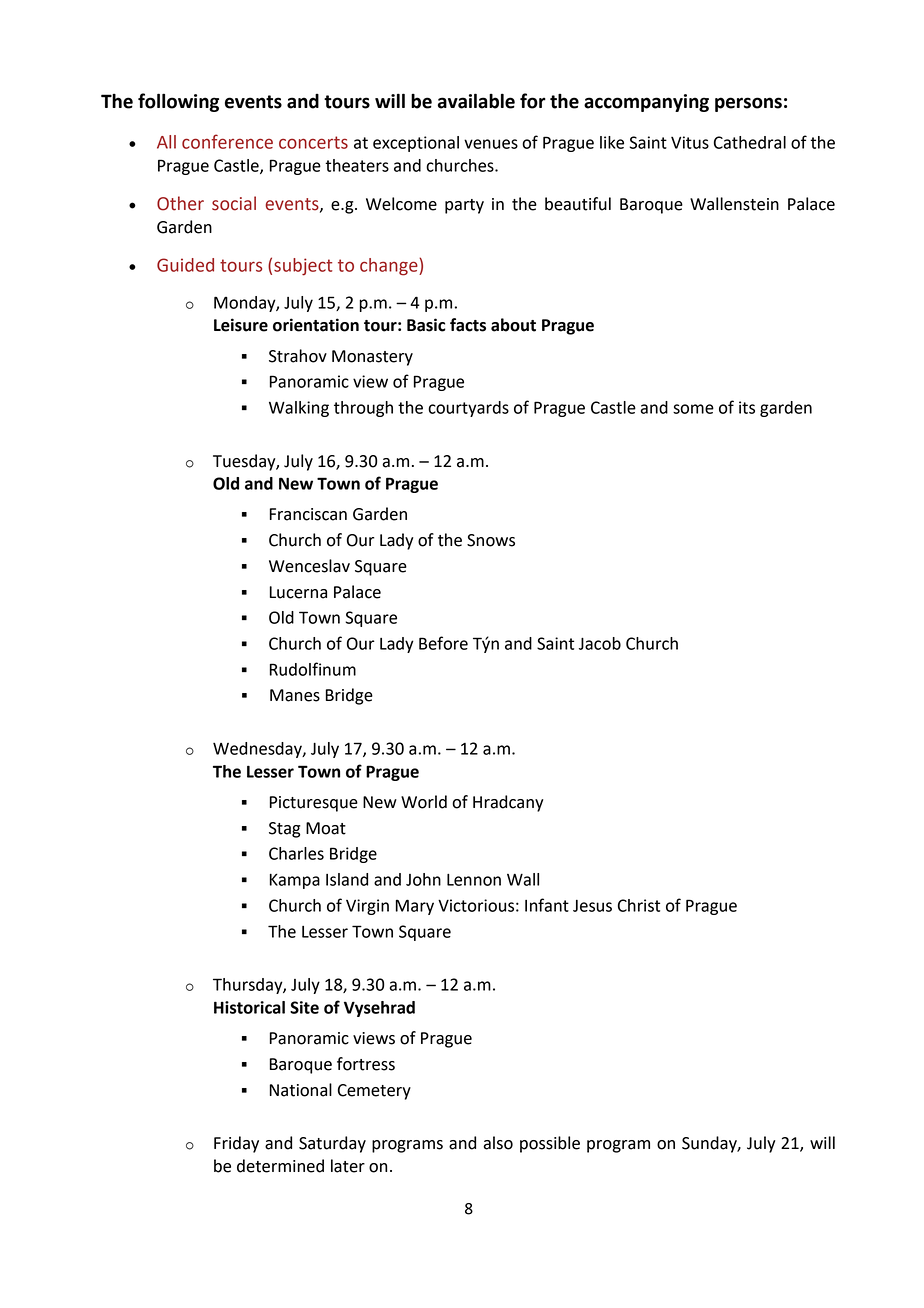 The image size is (924, 1308). I want to click on venues, so click(491, 144).
